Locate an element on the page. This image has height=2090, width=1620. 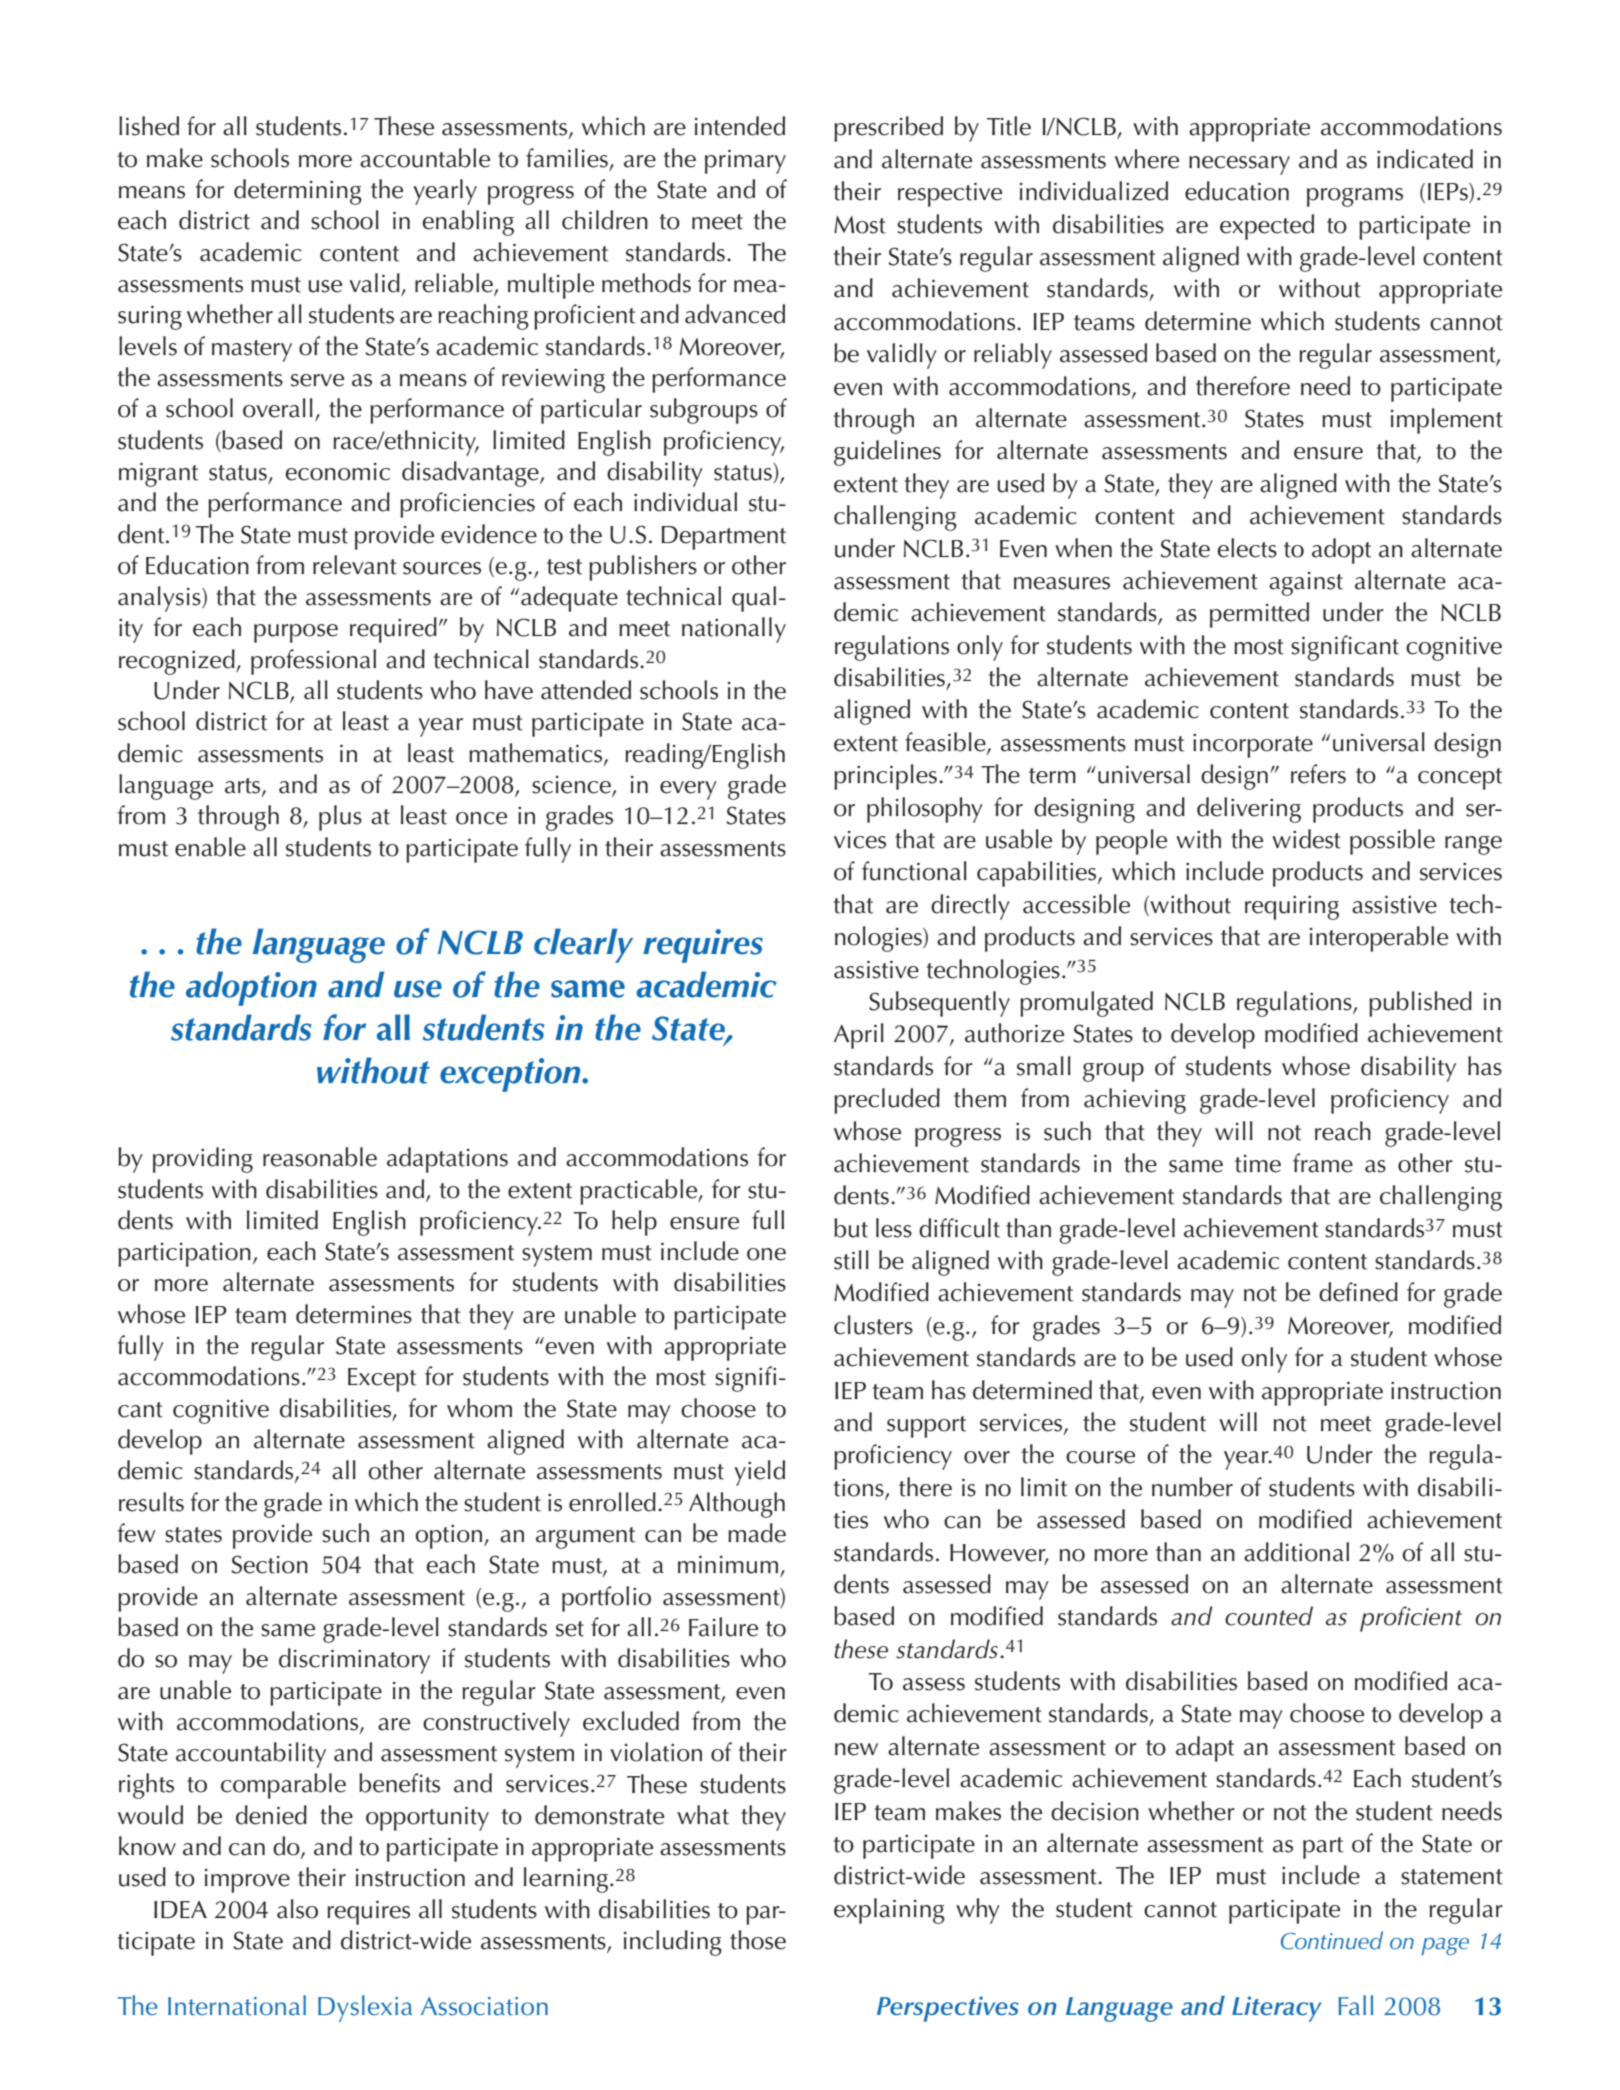
whom is located at coordinates (479, 1408).
